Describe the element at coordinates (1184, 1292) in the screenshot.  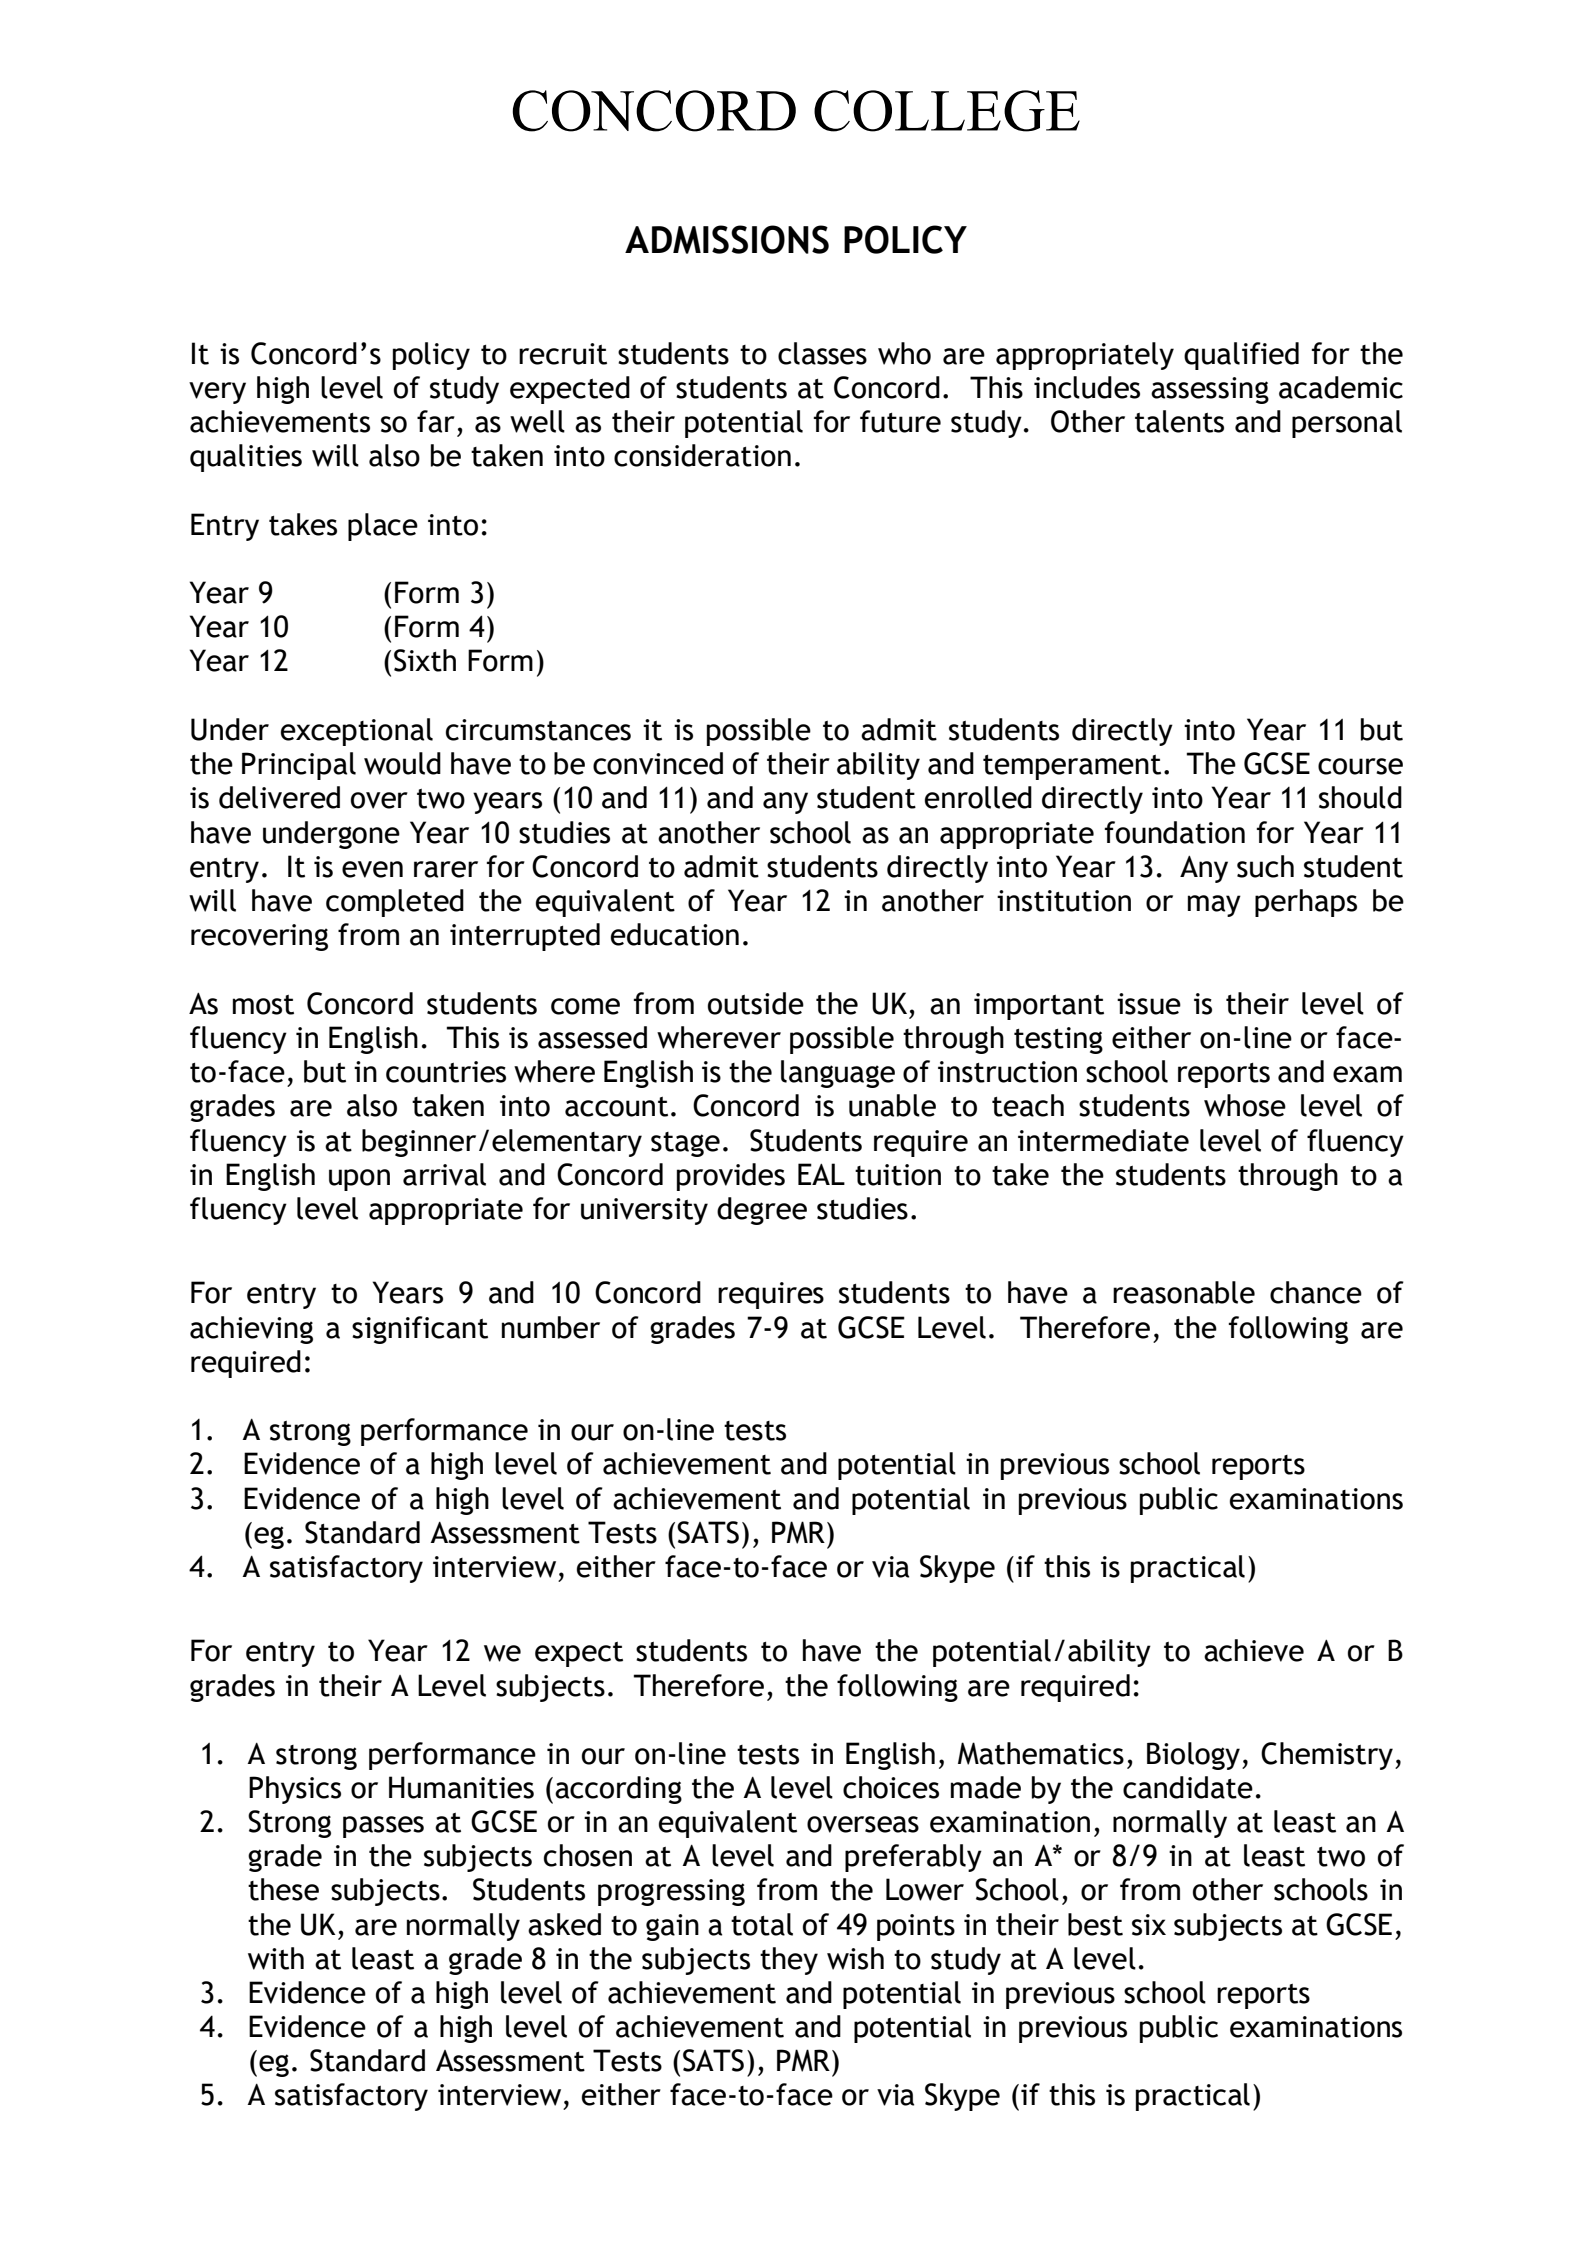
I see `reasonable` at that location.
